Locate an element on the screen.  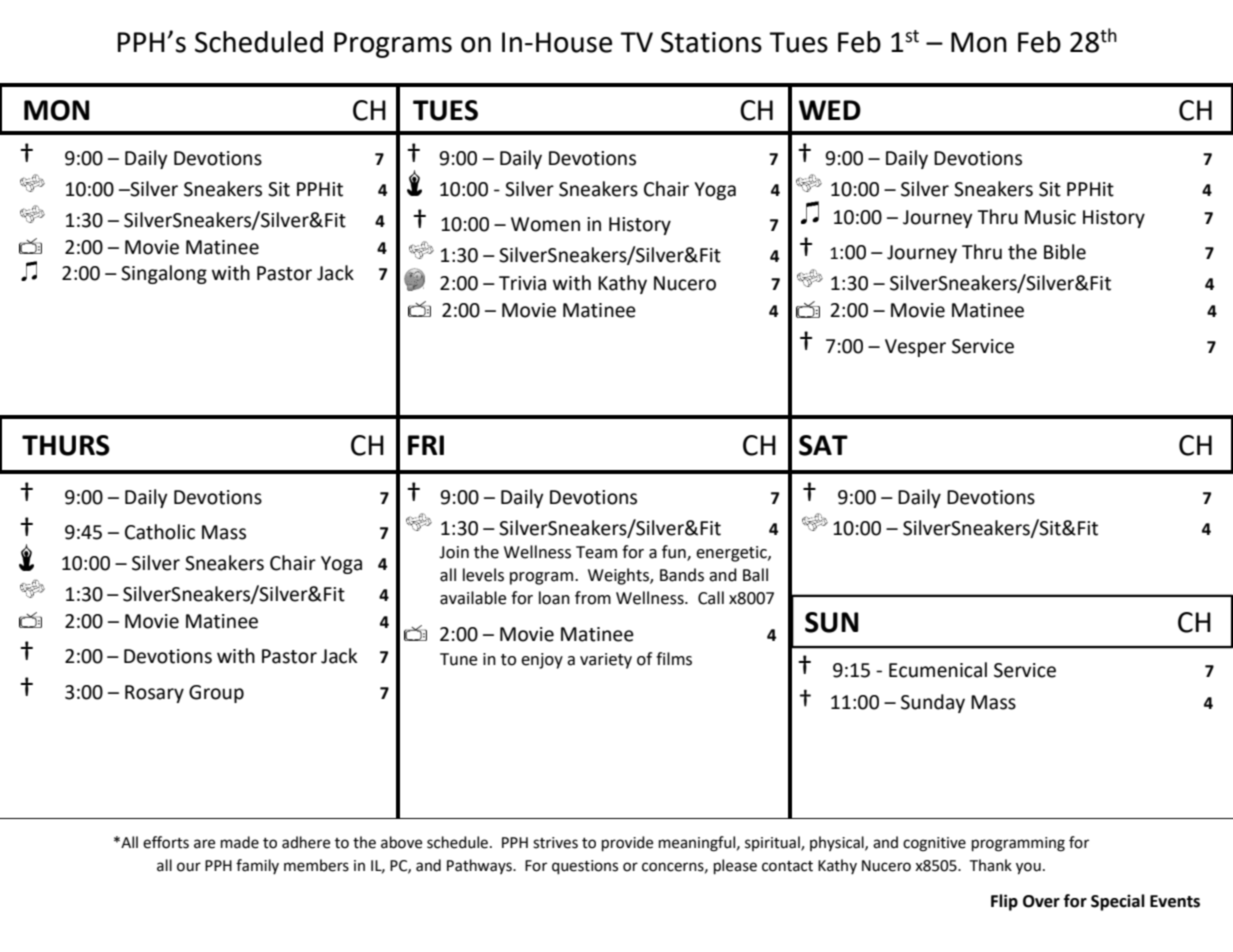
SAT is located at coordinates (823, 445).
